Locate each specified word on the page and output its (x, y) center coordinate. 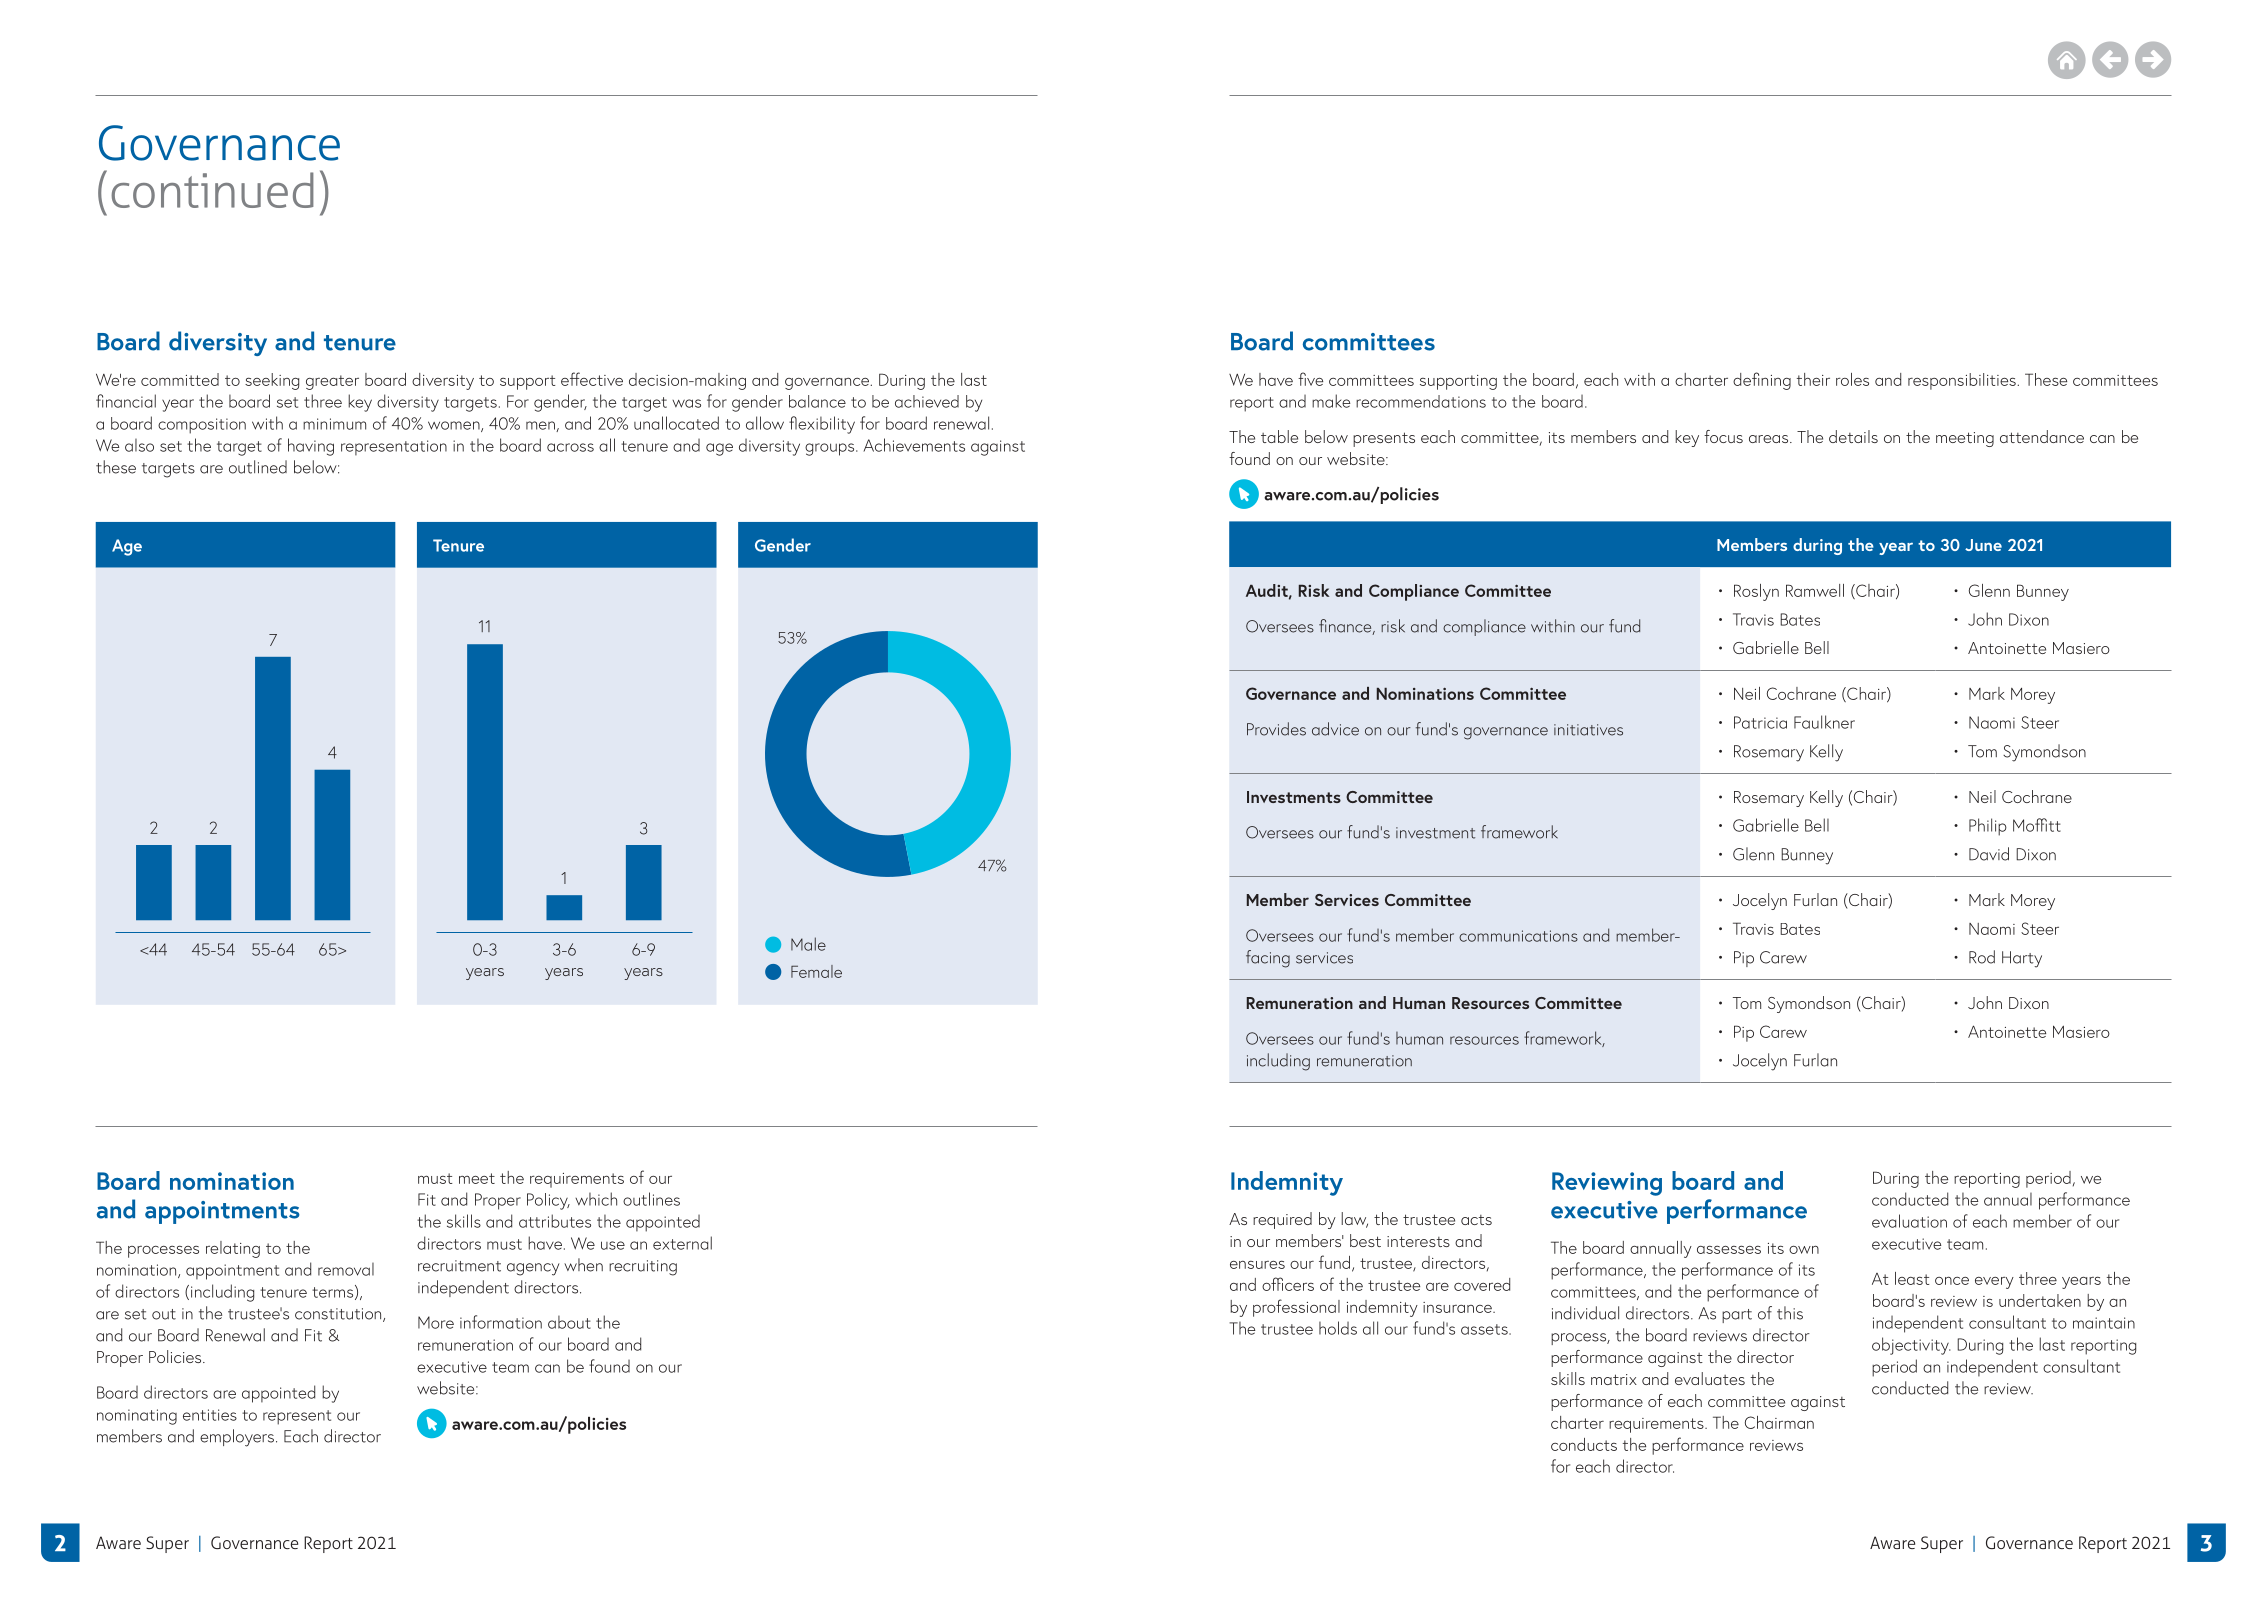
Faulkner (1824, 722)
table (1279, 436)
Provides (1276, 729)
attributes (555, 1221)
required (1282, 1220)
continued (212, 190)
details (1853, 436)
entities (210, 1415)
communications (1518, 936)
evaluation (1909, 1221)
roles (1852, 379)
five (1310, 379)
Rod (1982, 957)
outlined (258, 467)
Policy (548, 1201)
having (311, 447)
